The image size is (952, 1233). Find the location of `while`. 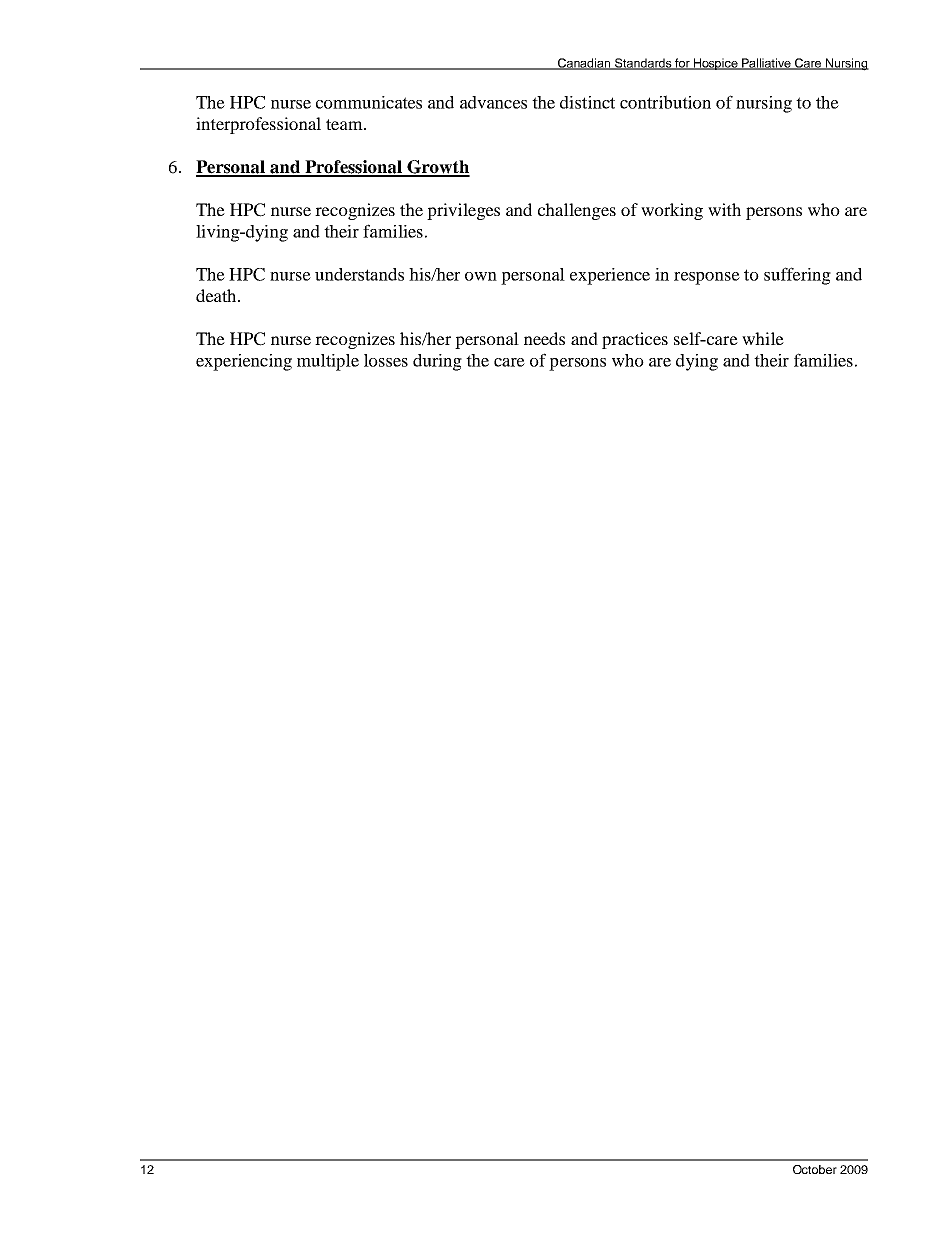

while is located at coordinates (763, 338).
